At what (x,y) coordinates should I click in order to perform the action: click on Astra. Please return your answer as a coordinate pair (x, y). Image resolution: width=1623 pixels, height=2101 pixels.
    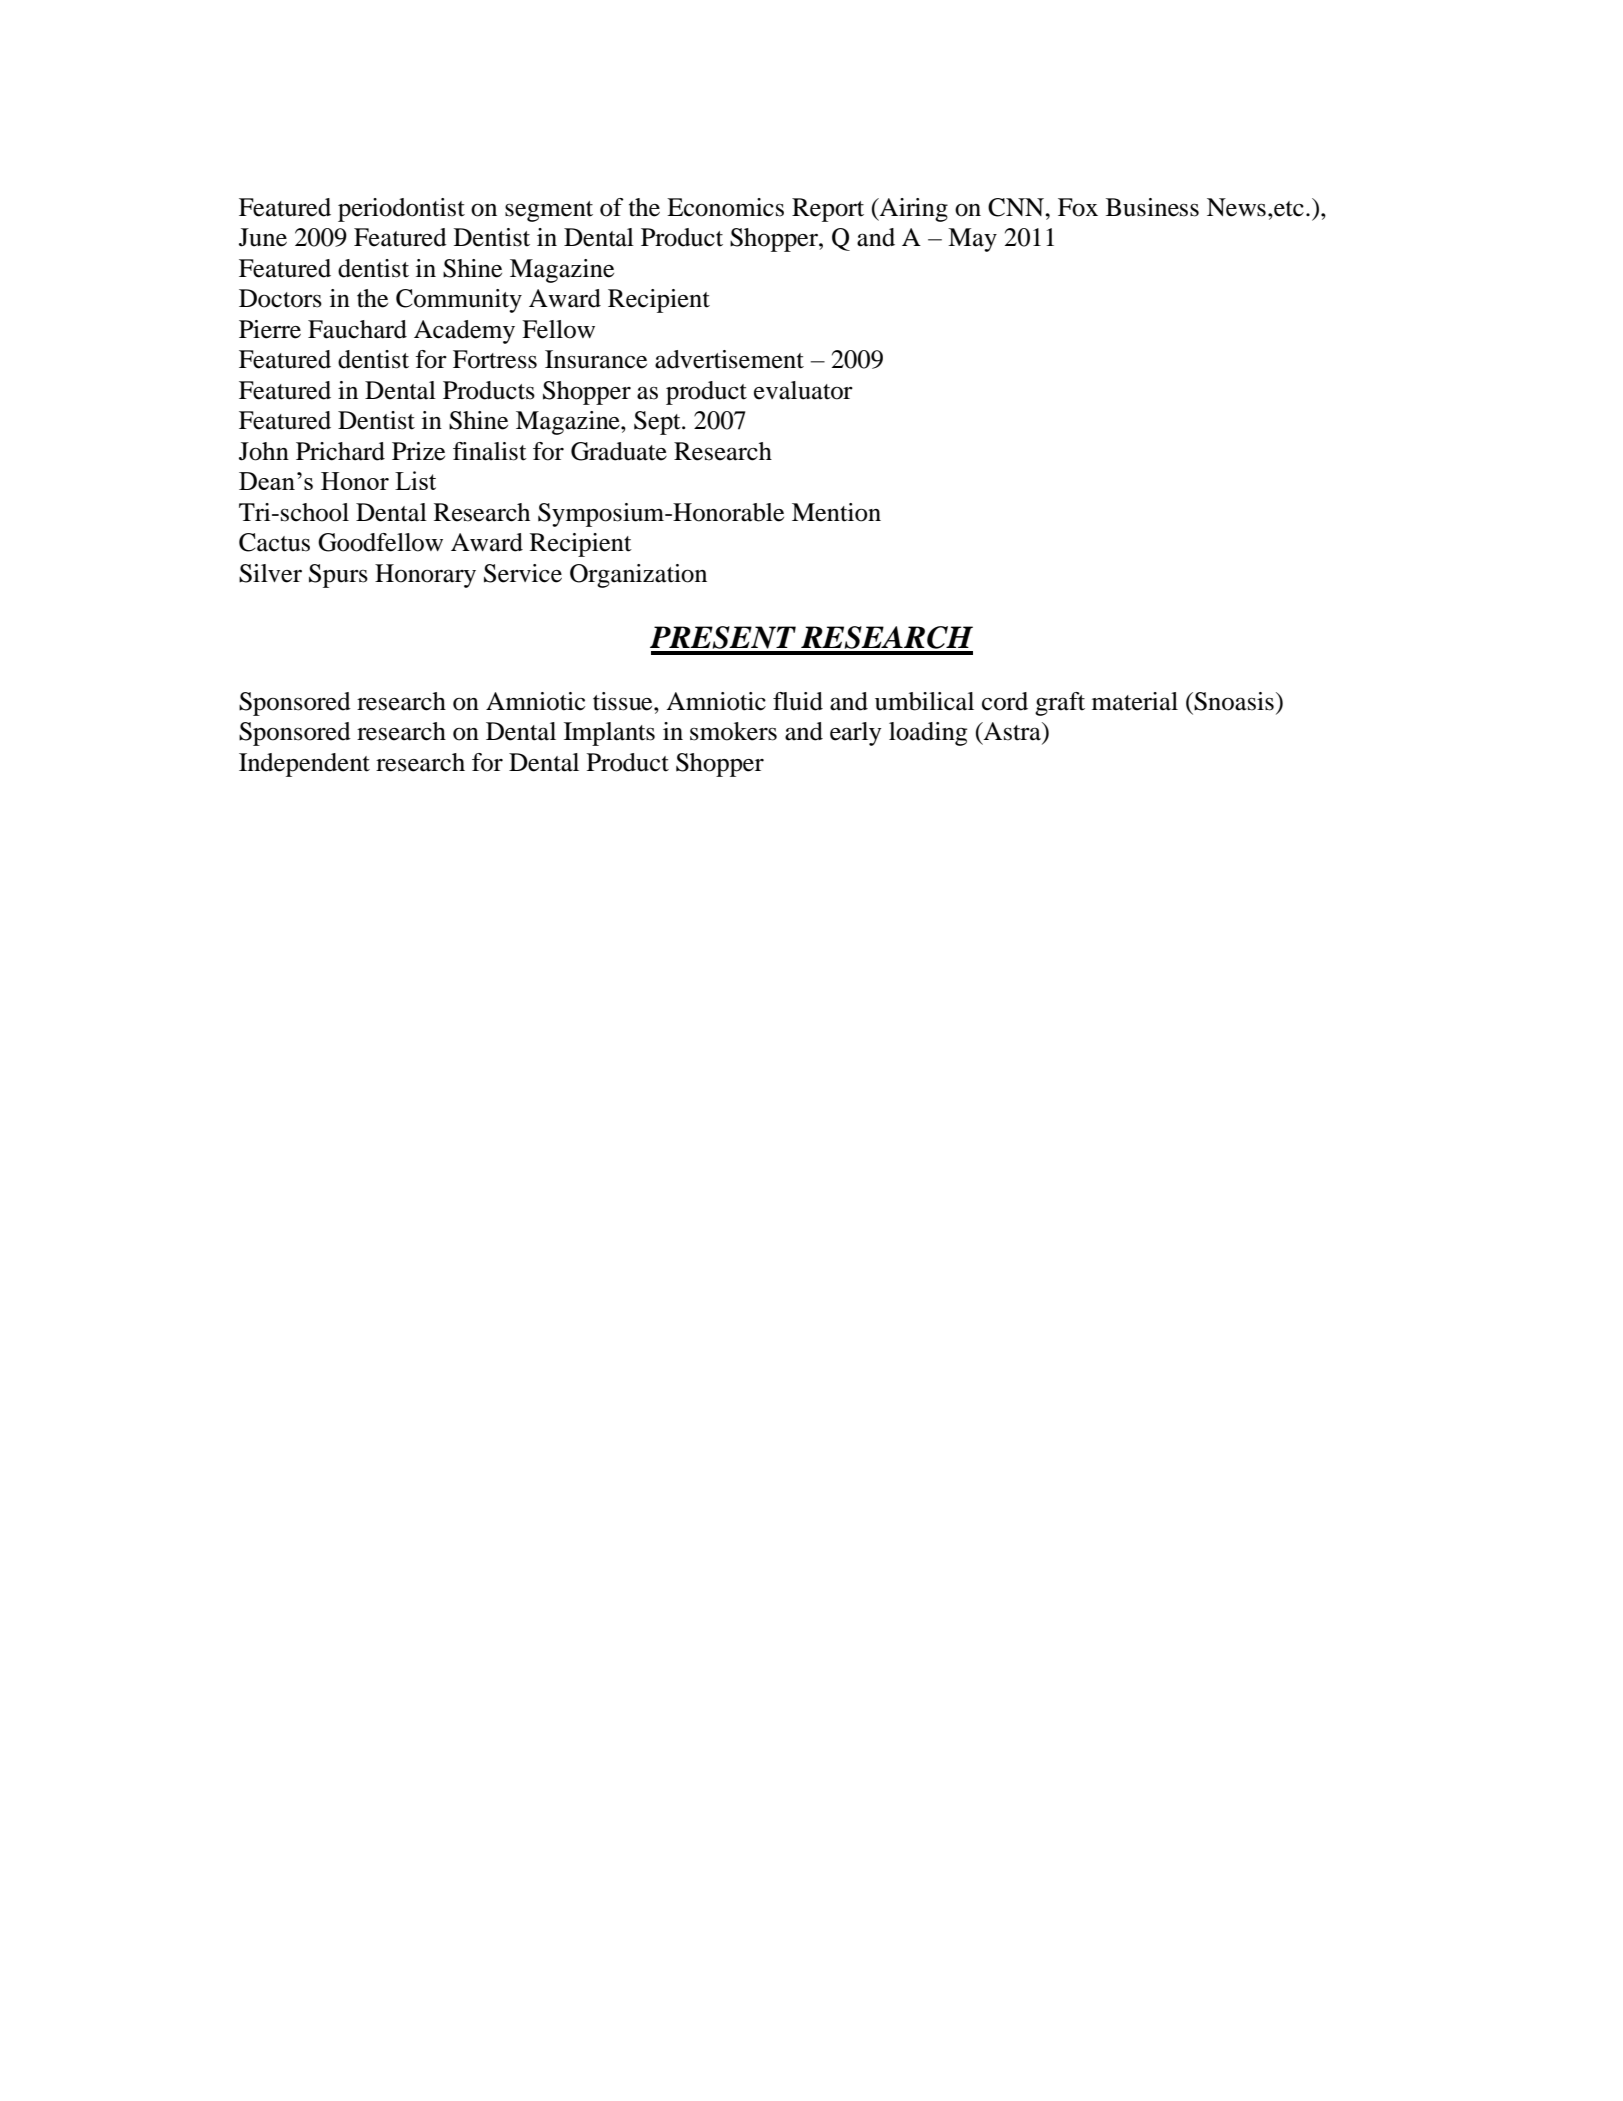
    Looking at the image, I should click on (1012, 732).
